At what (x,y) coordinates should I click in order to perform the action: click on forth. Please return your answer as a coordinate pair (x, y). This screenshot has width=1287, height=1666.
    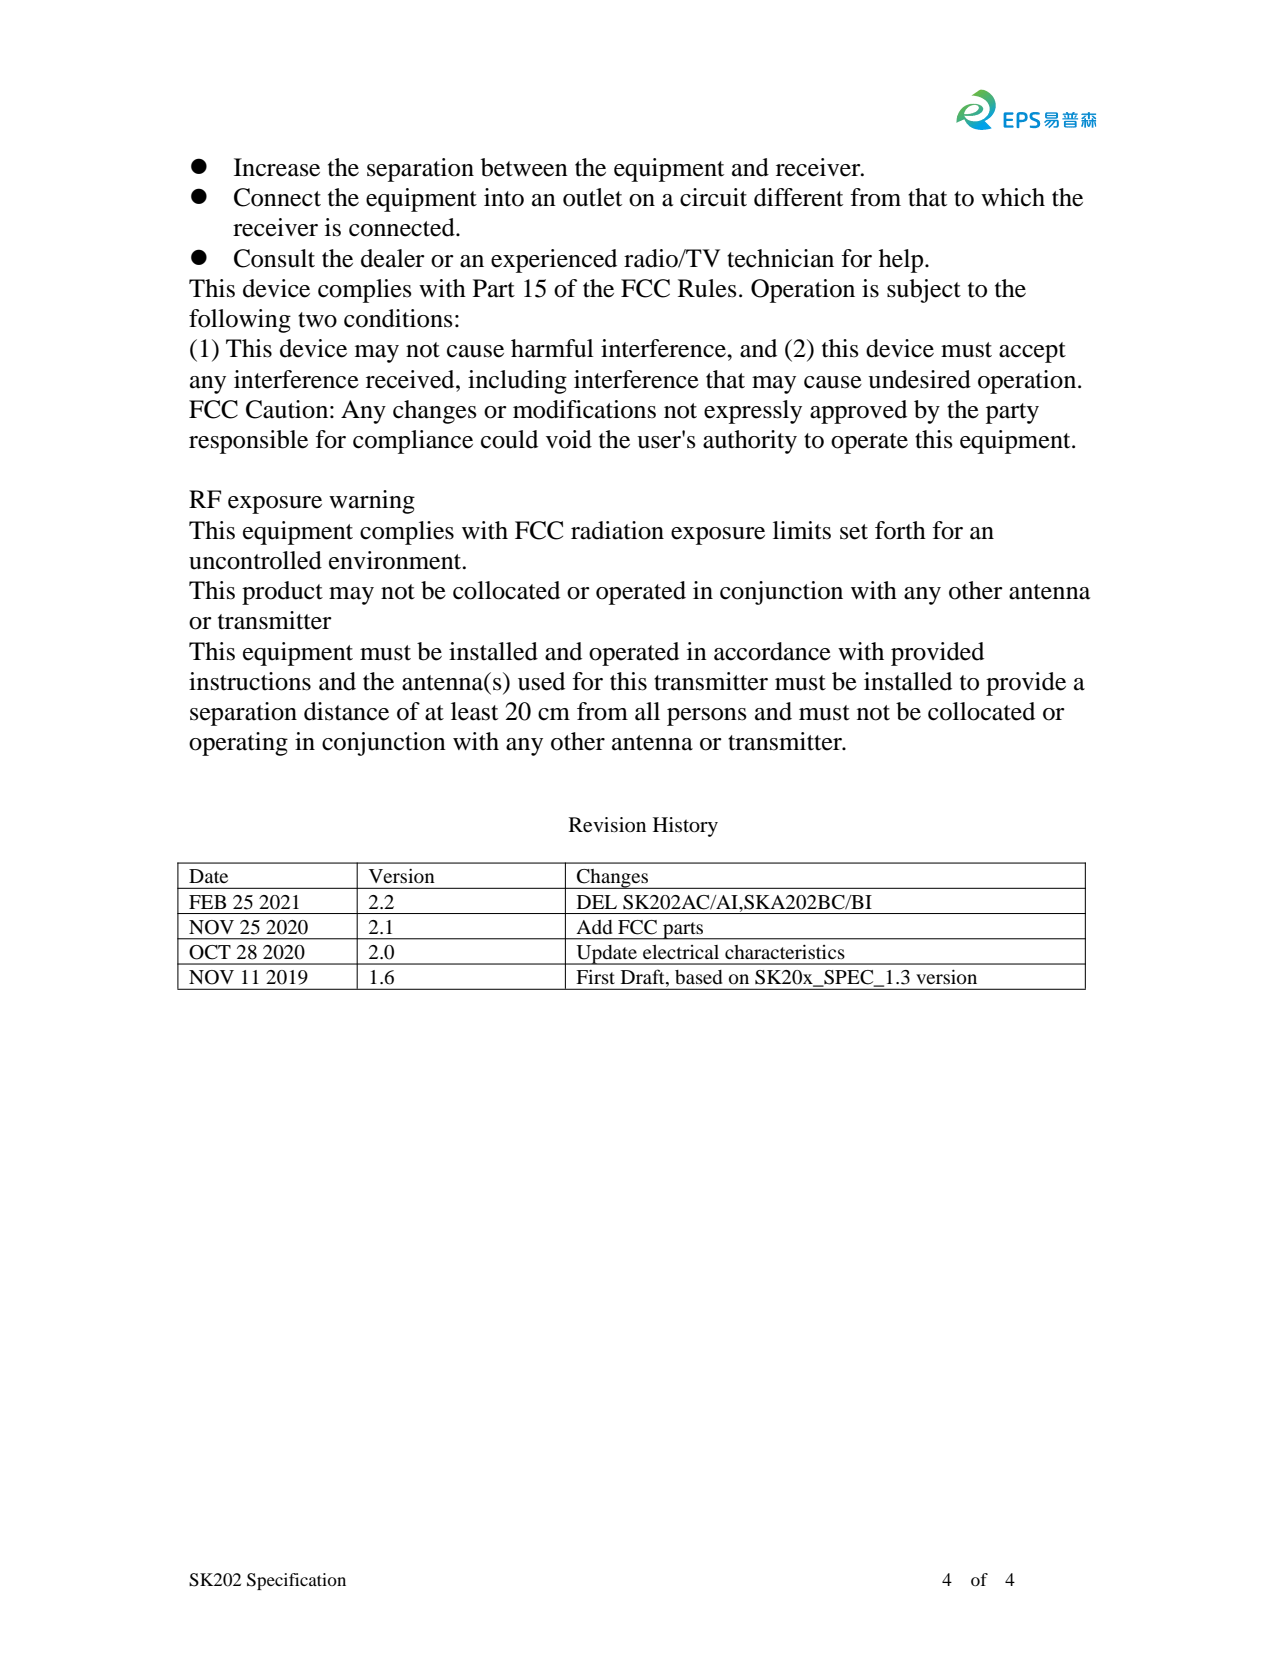
    Looking at the image, I should click on (900, 530).
